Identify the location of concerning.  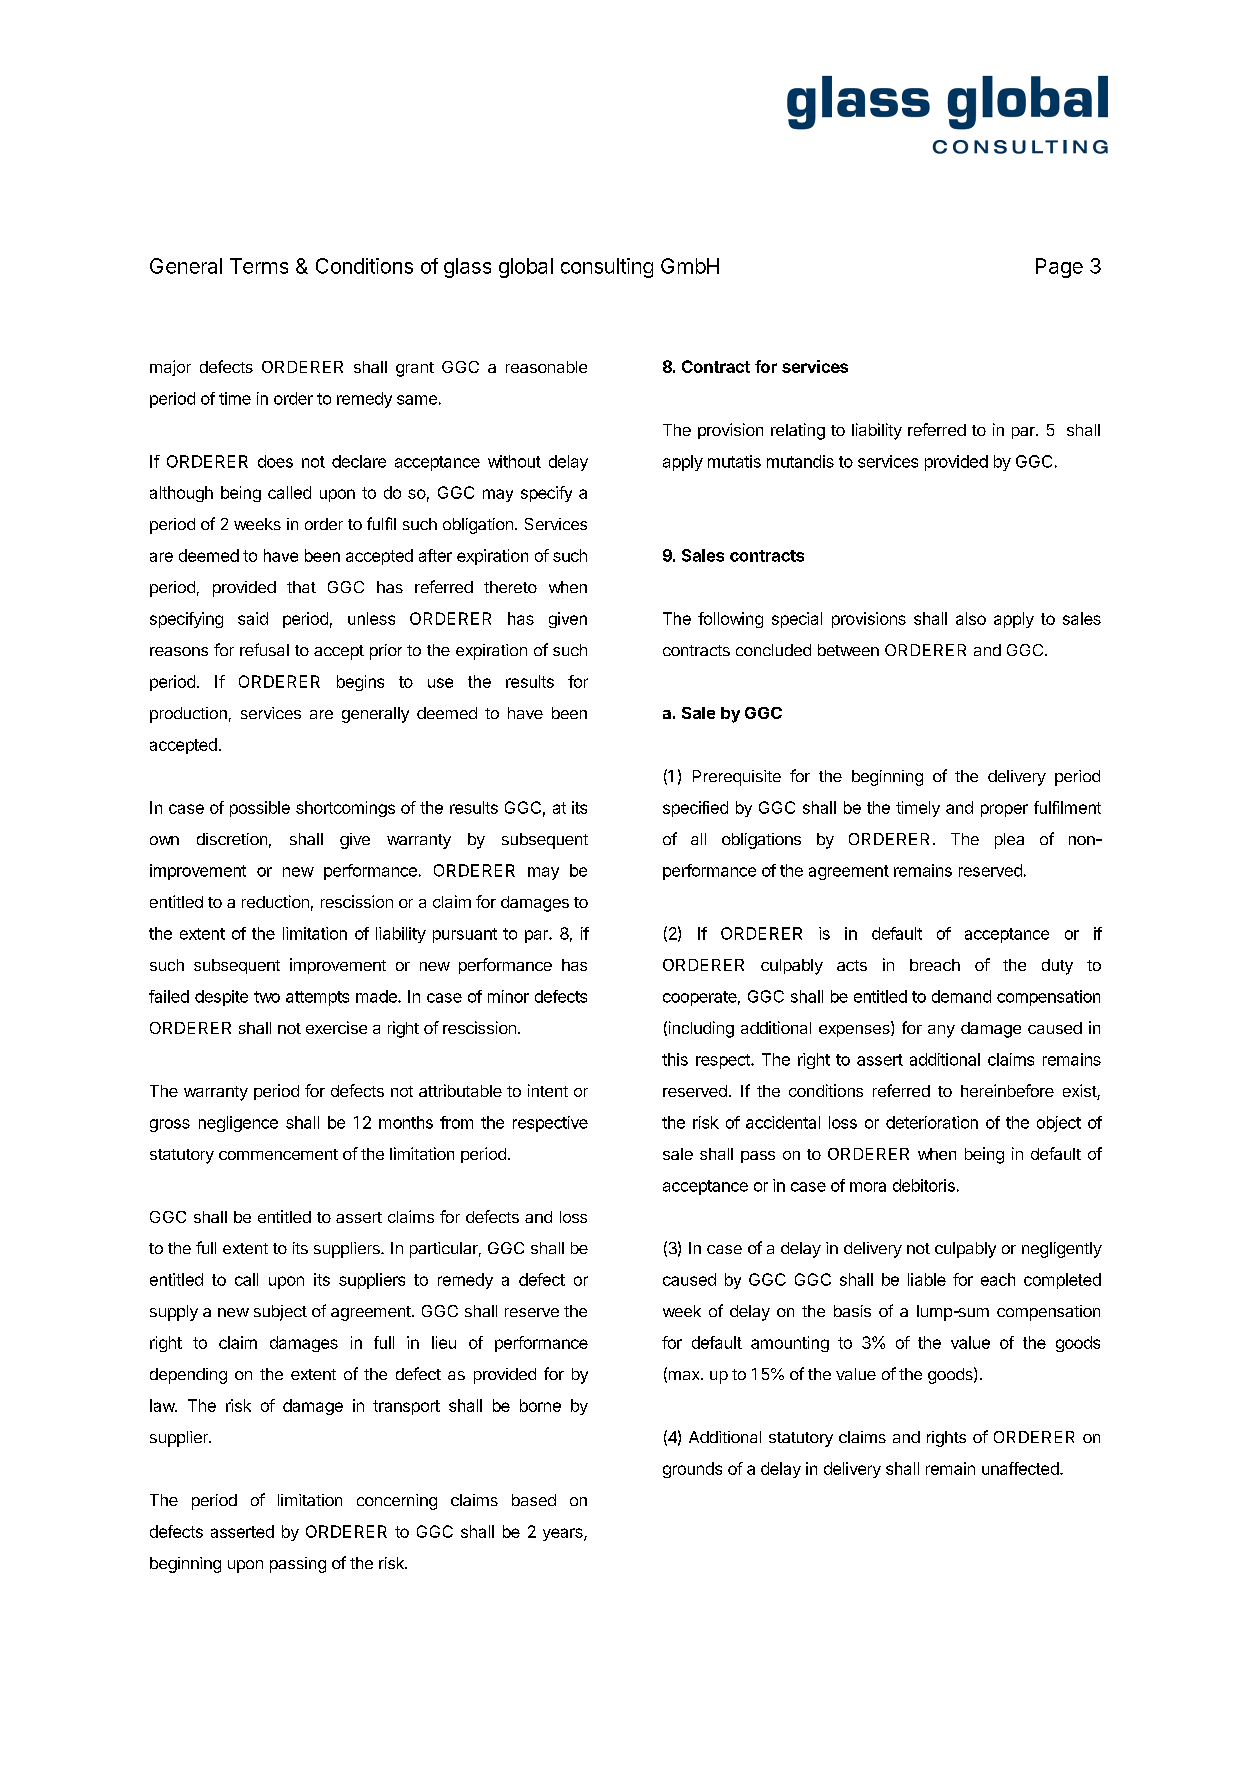
(397, 1502).
